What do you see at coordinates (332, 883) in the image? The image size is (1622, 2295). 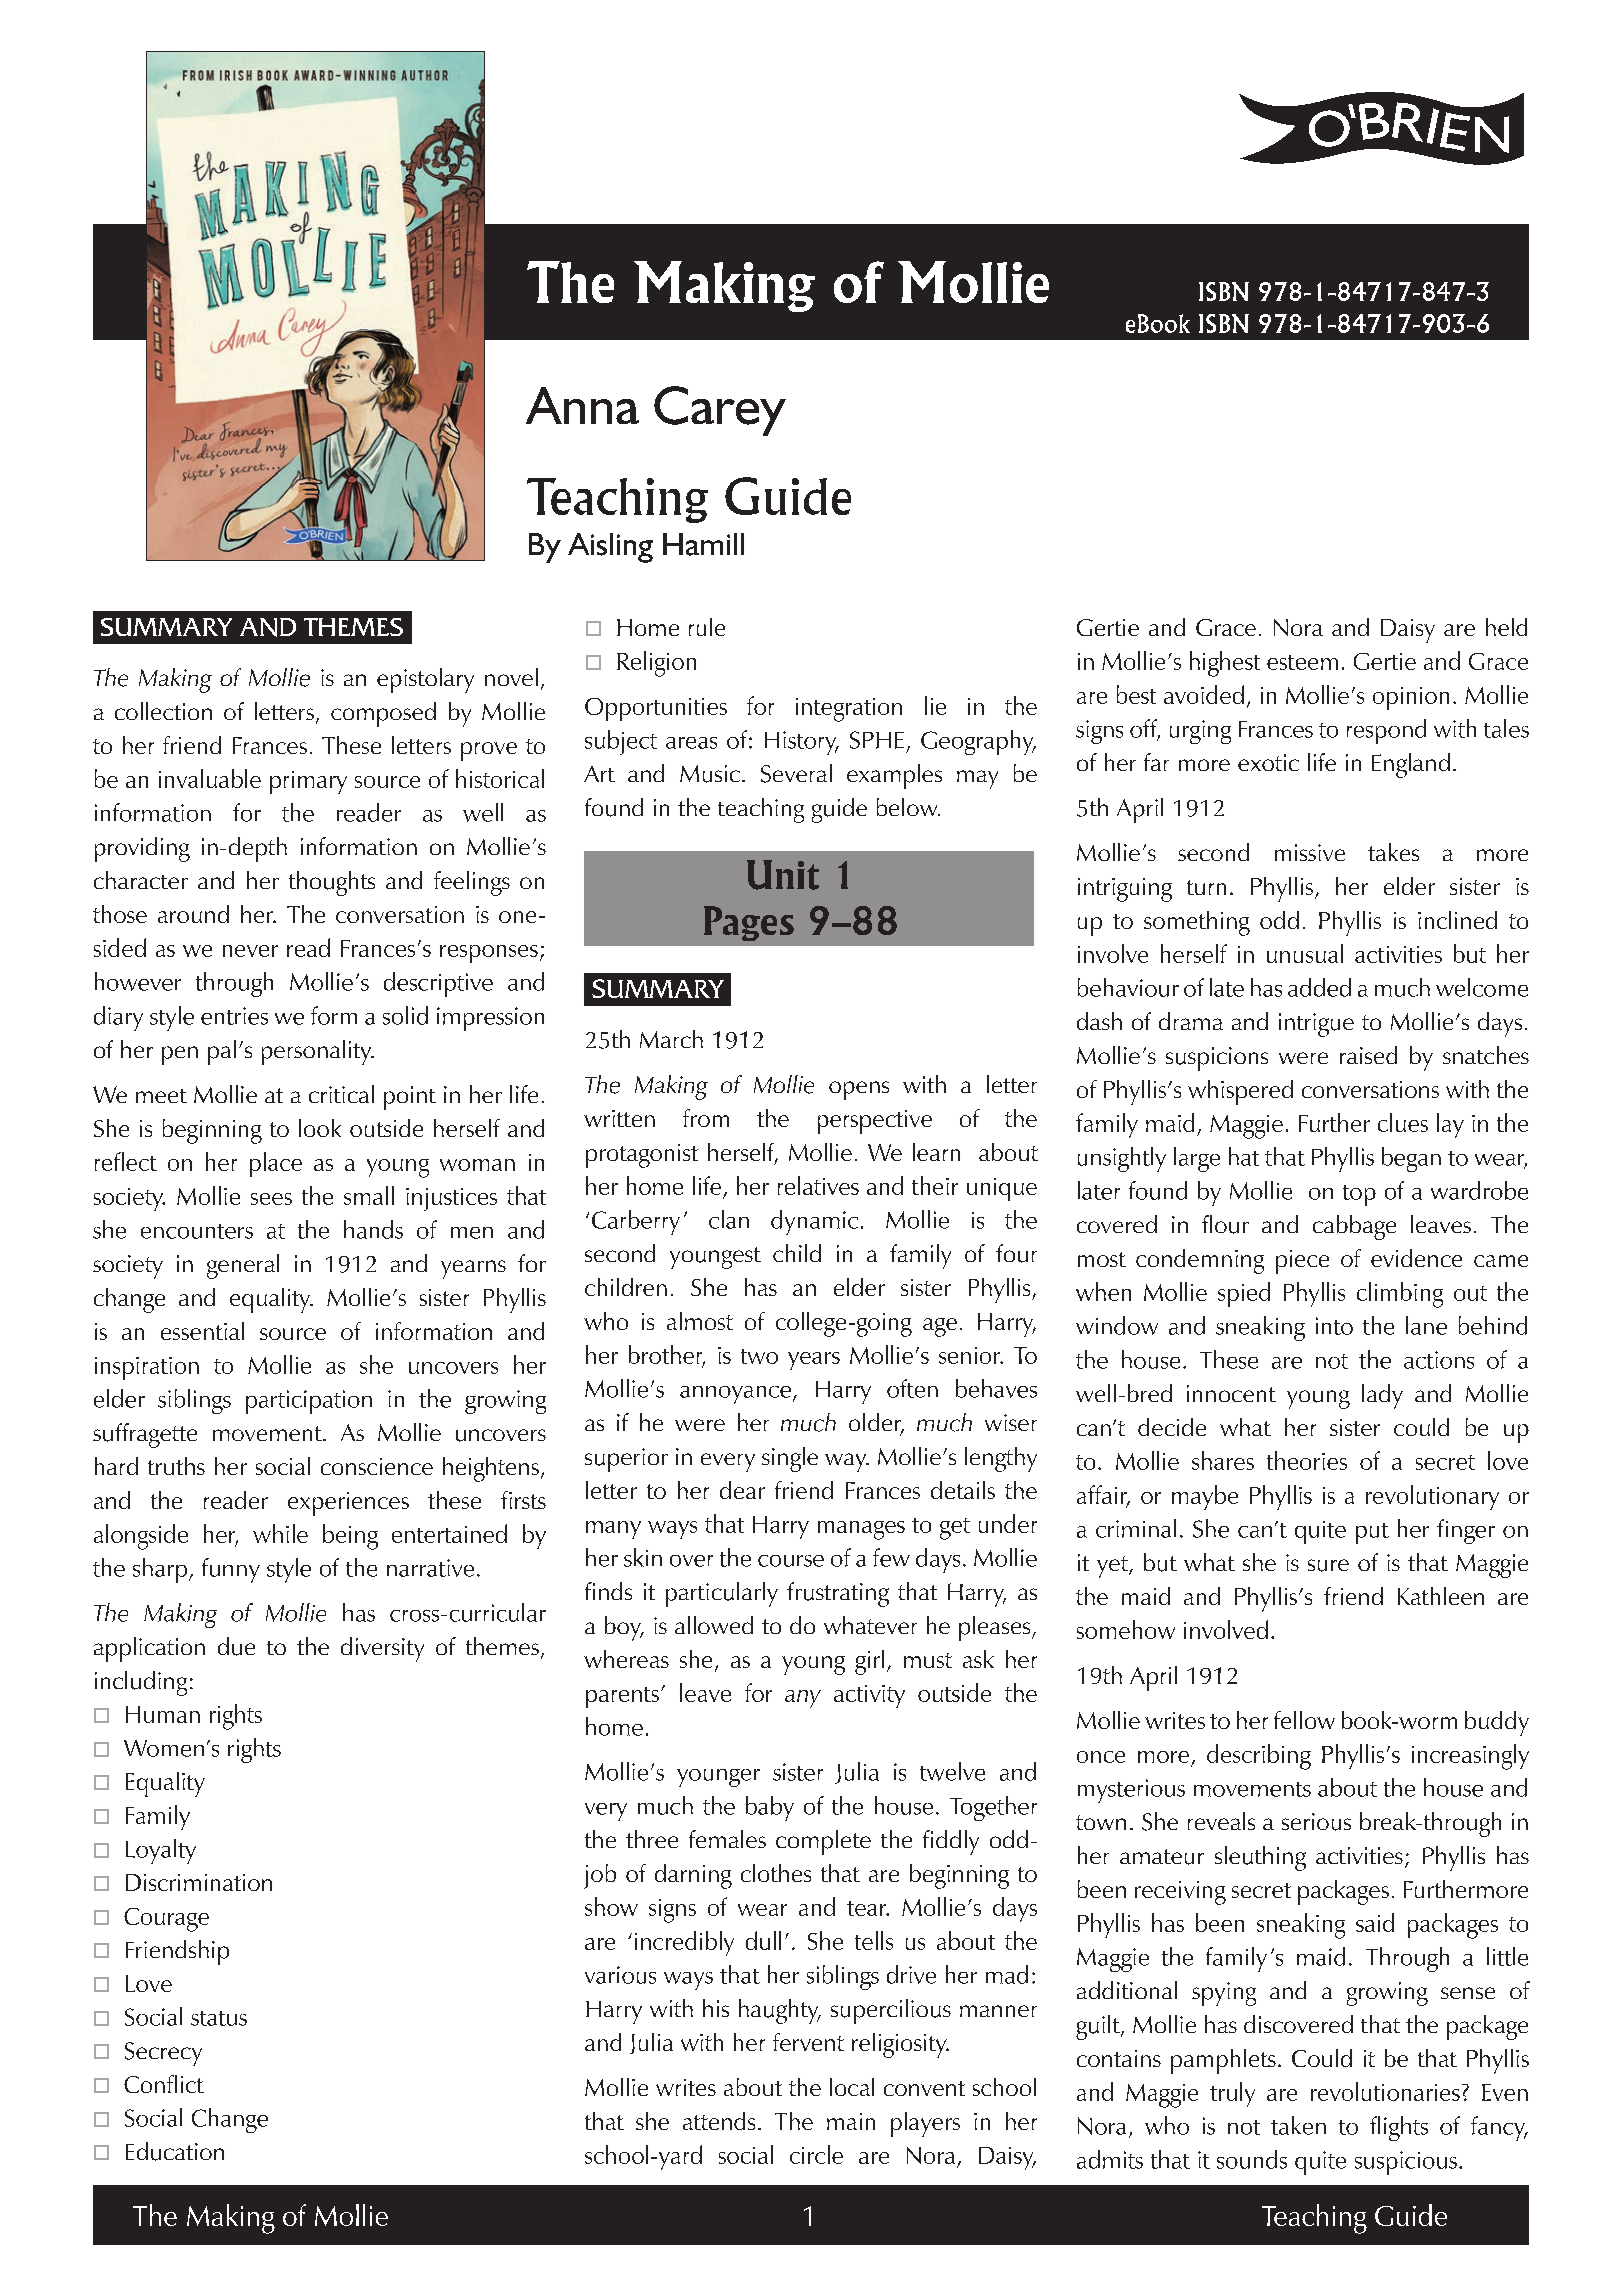 I see `thoughts` at bounding box center [332, 883].
